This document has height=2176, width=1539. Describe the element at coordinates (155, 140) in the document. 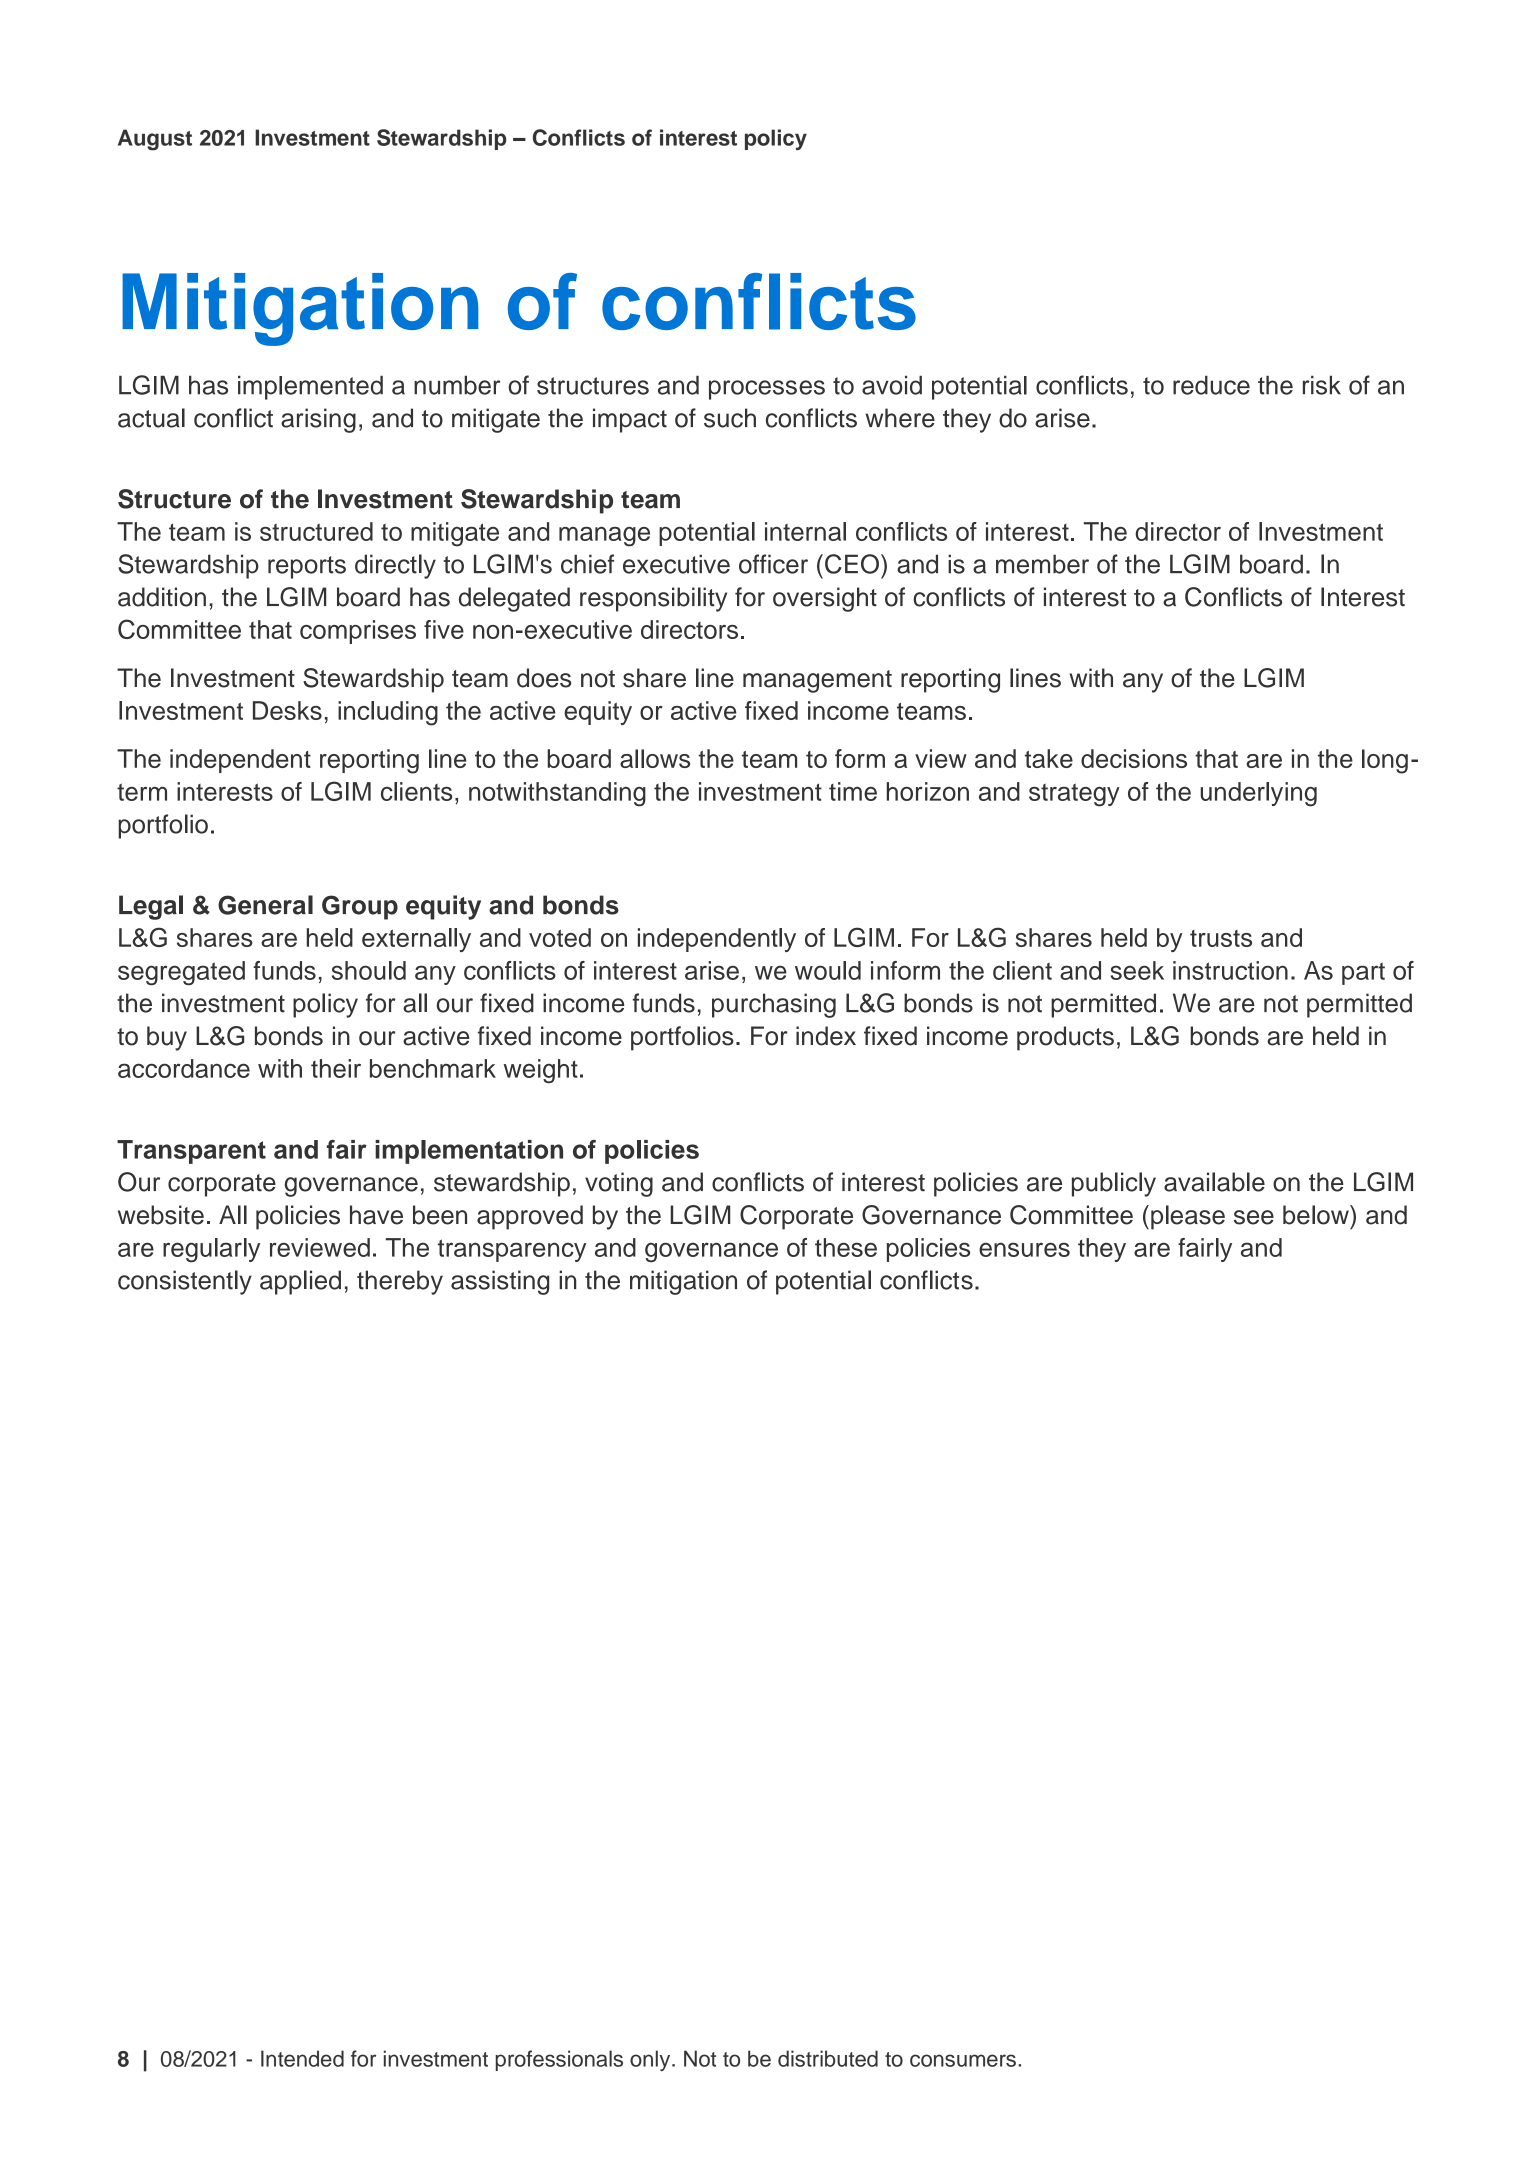

I see `August` at that location.
